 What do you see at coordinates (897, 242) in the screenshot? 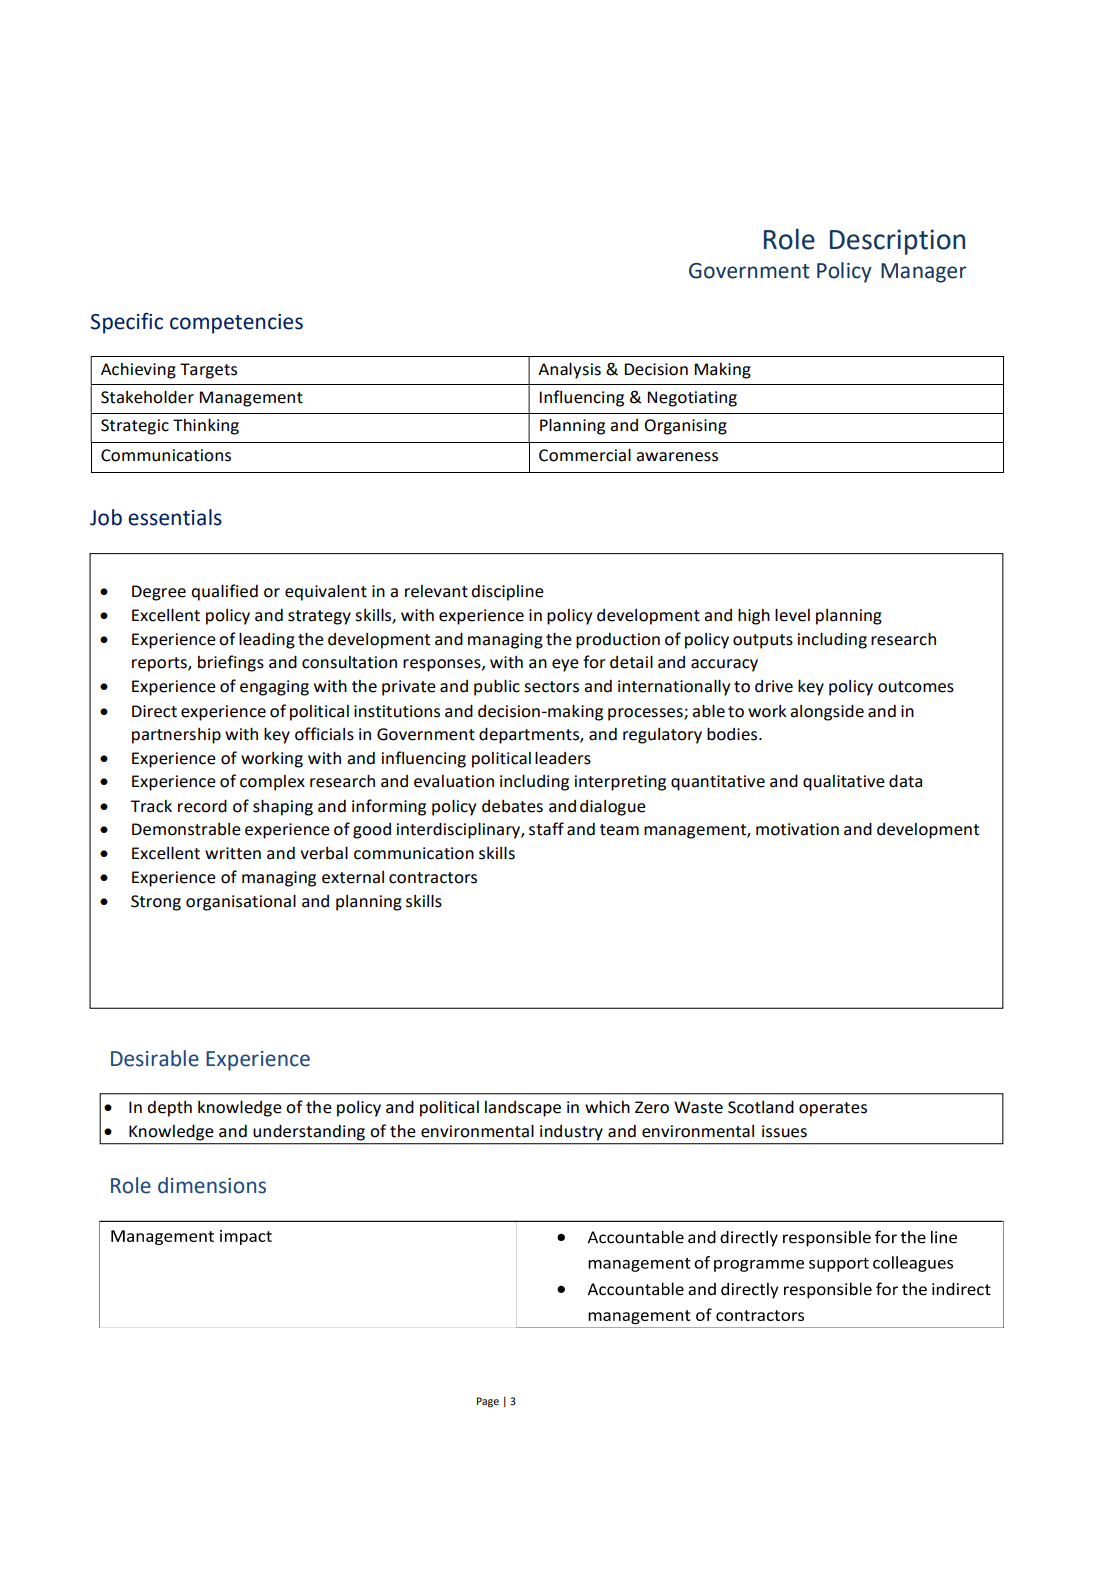
I see `Description` at bounding box center [897, 242].
